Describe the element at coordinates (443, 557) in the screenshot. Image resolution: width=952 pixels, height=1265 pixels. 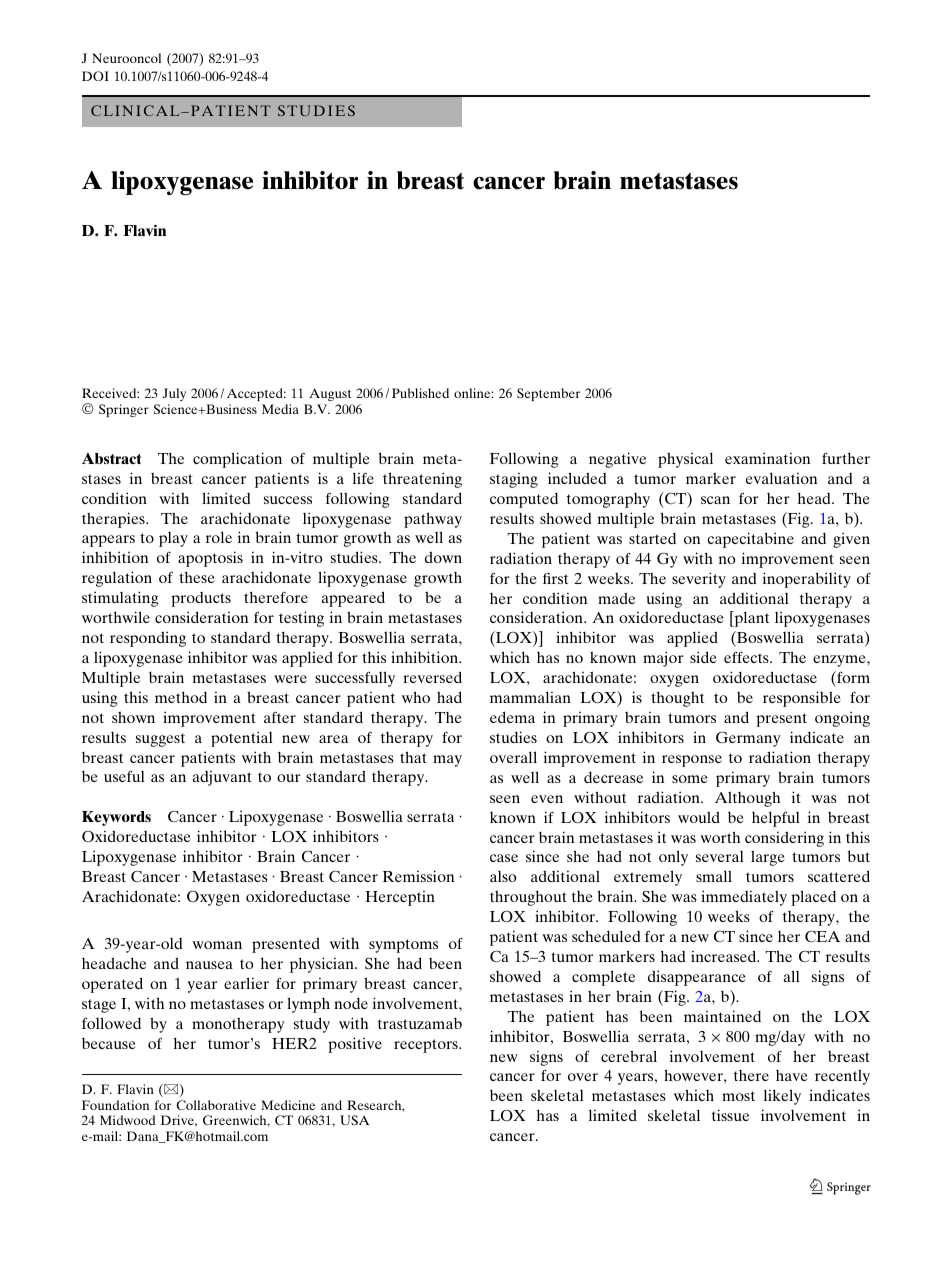
I see `down` at that location.
